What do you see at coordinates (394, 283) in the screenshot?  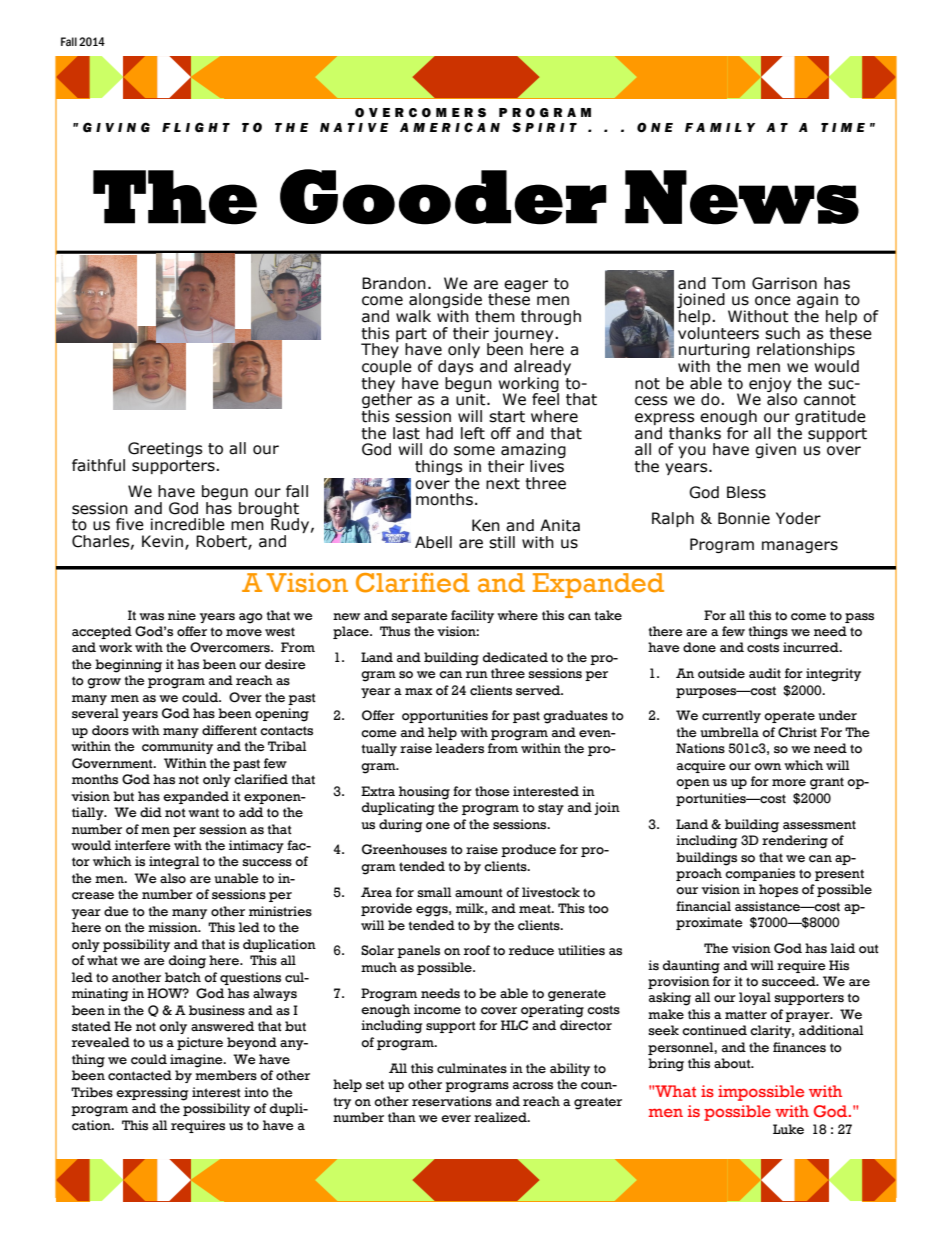 I see `Brandon` at bounding box center [394, 283].
